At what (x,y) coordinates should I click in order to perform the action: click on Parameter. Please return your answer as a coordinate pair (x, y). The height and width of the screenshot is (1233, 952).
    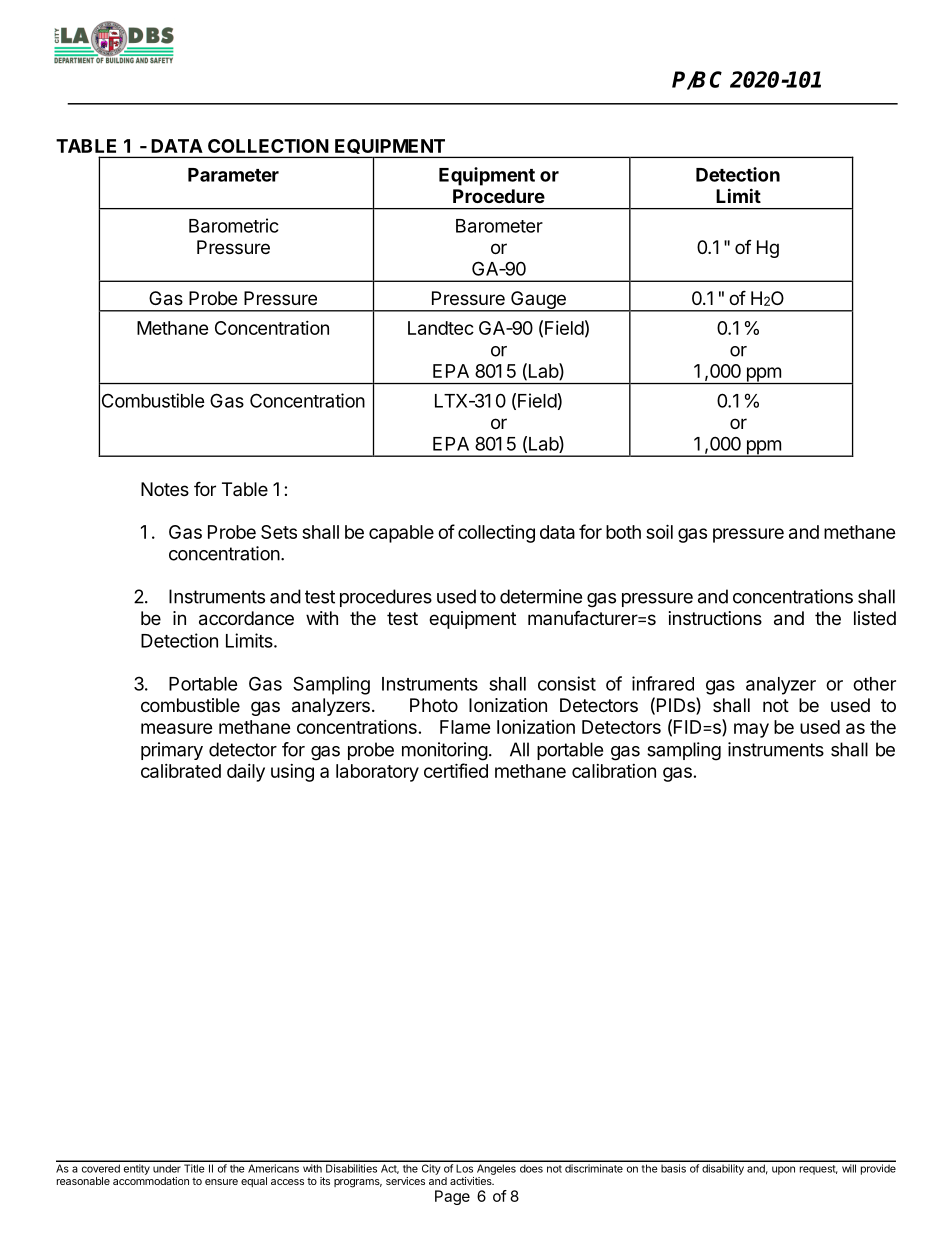
    Looking at the image, I should click on (233, 175).
